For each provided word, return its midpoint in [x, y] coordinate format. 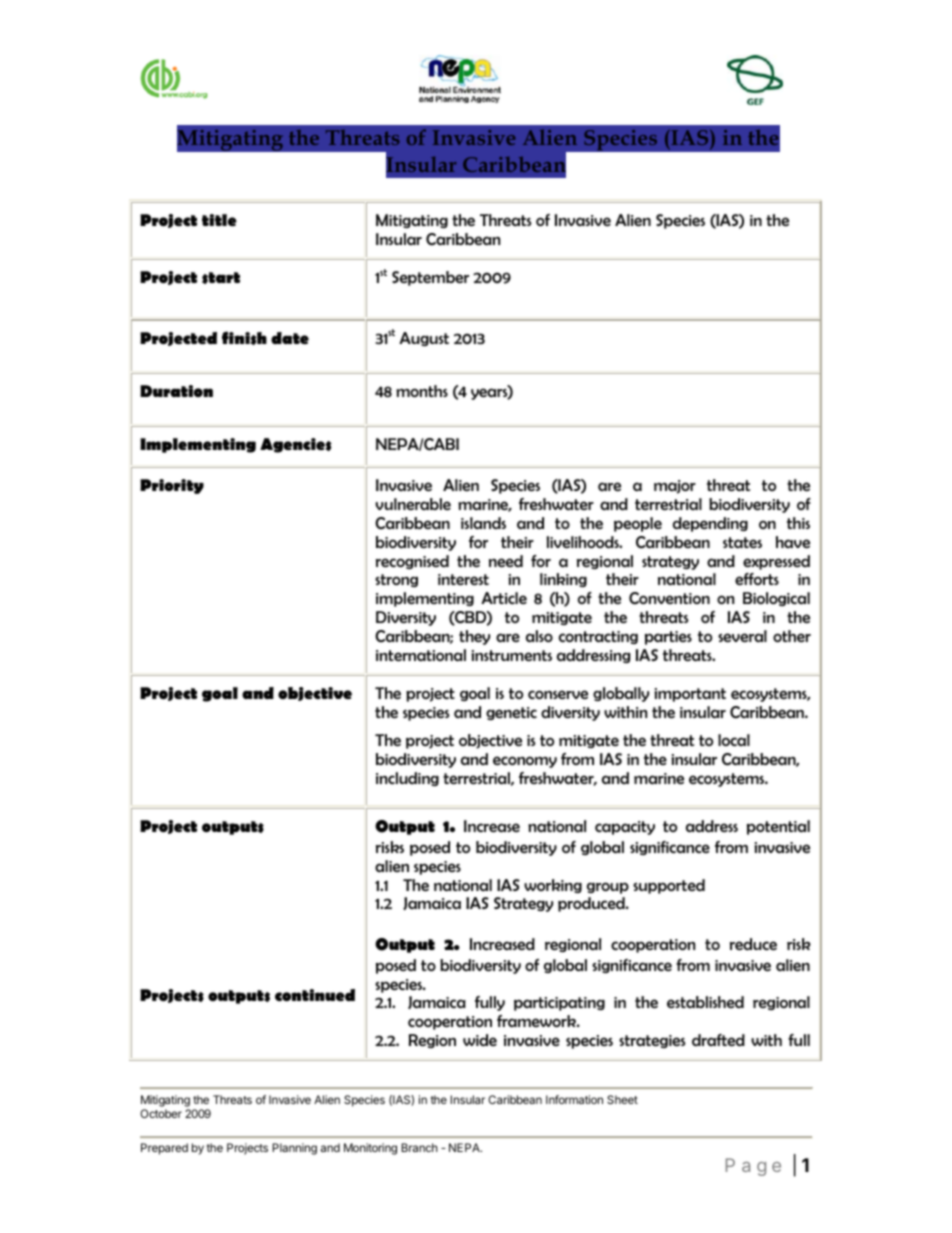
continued [315, 995]
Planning [294, 1149]
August [424, 339]
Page [753, 1167]
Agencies [296, 445]
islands [483, 523]
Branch [419, 1147]
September [430, 278]
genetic [511, 713]
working [553, 886]
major [675, 487]
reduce [753, 944]
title [219, 220]
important [690, 695]
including [407, 779]
